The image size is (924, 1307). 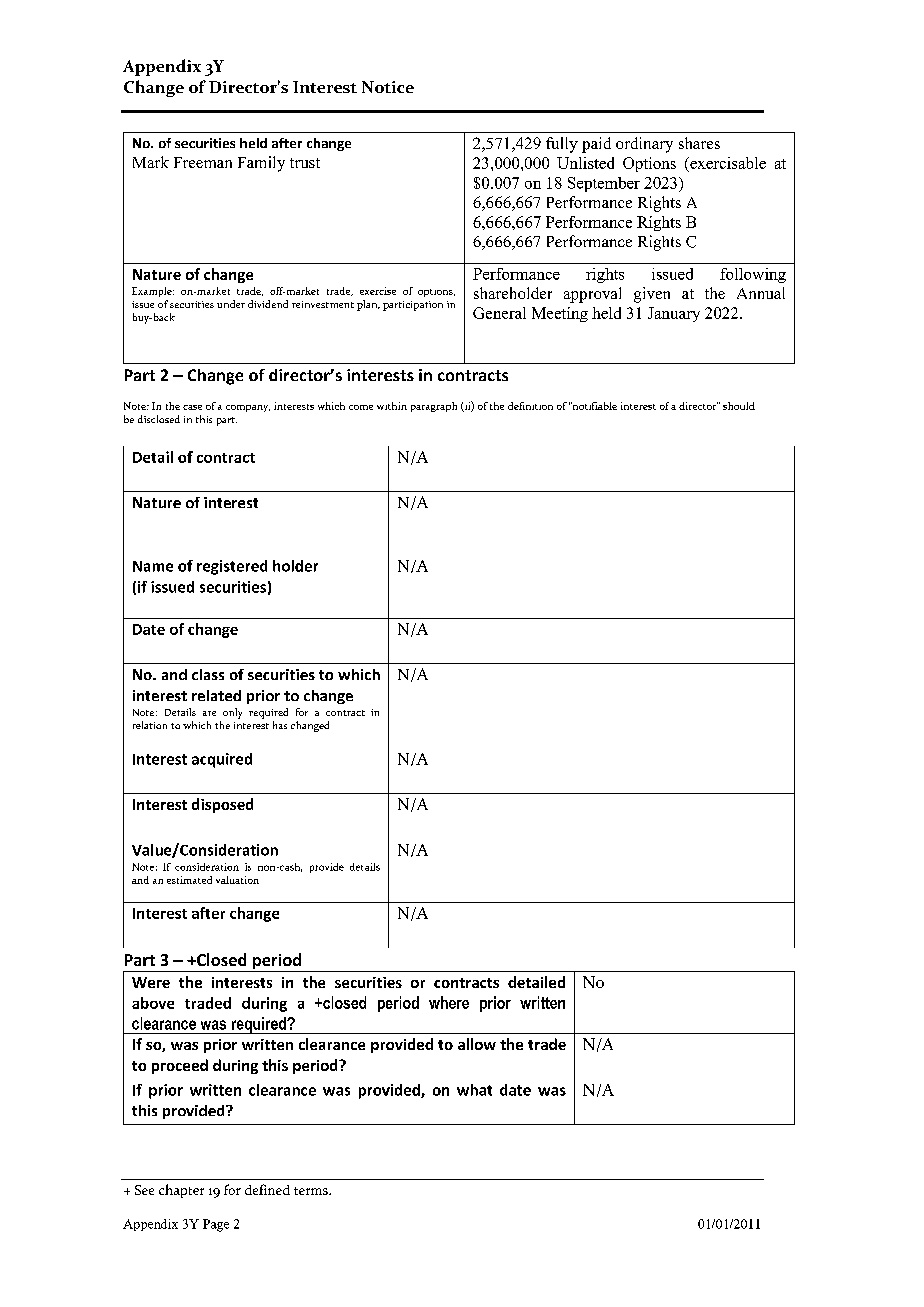 What do you see at coordinates (739, 406) in the page?
I see `should` at bounding box center [739, 406].
